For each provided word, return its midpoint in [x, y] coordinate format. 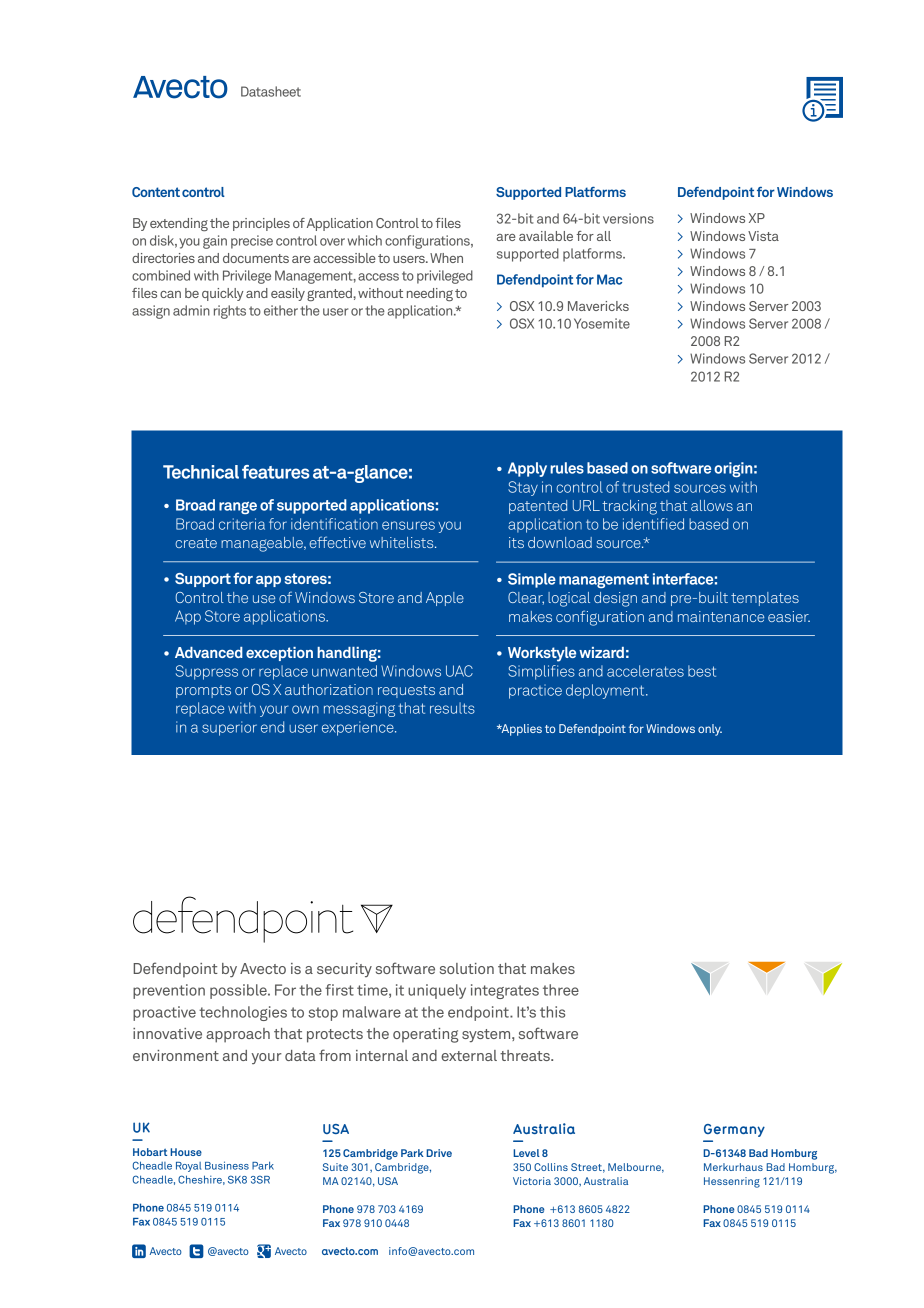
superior [229, 728]
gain [215, 242]
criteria [242, 524]
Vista [763, 236]
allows [712, 505]
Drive [439, 1153]
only [710, 730]
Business [227, 1165]
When [446, 258]
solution [467, 968]
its [516, 542]
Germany [734, 1130]
